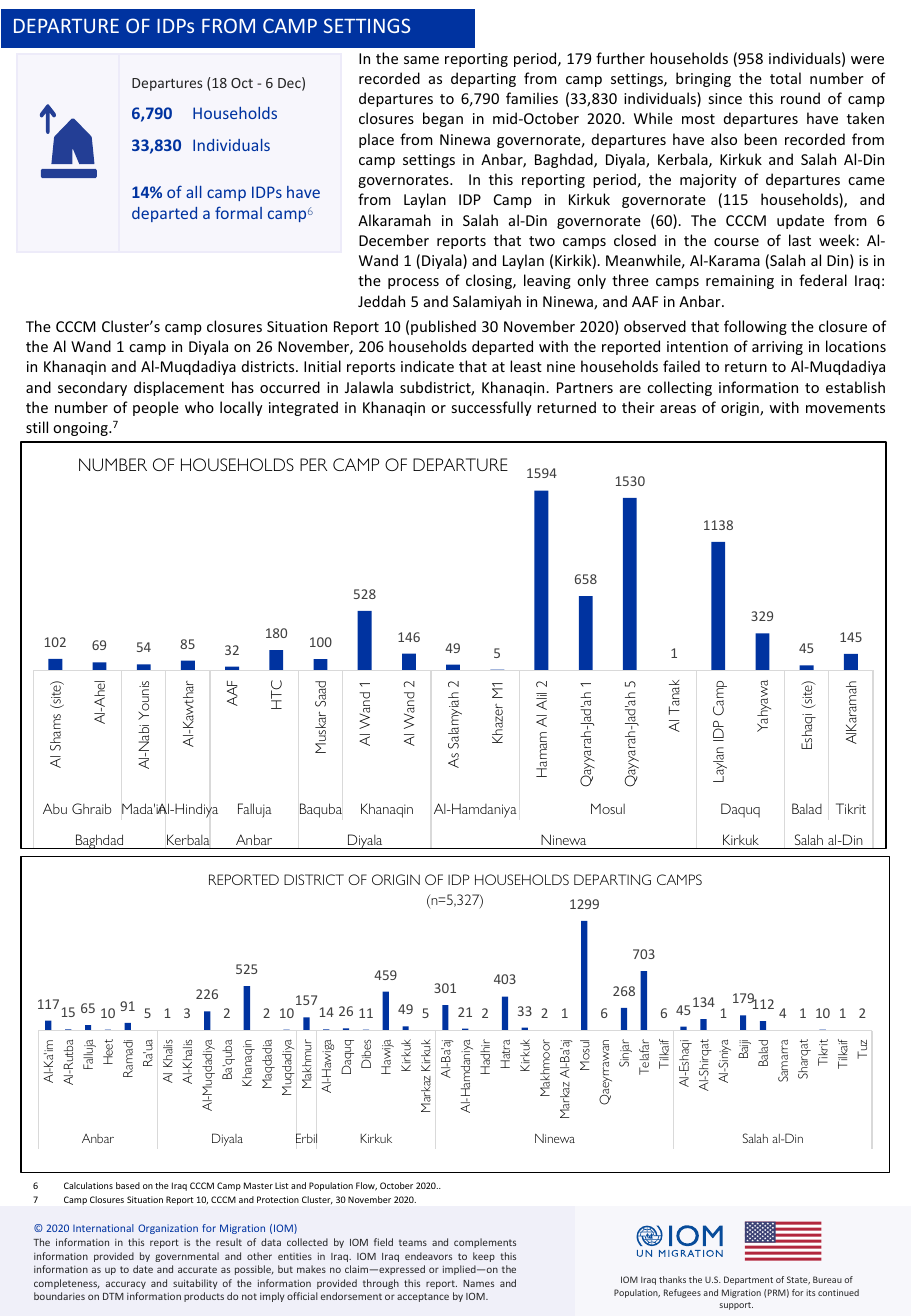  I want to click on successfully, so click(491, 408).
